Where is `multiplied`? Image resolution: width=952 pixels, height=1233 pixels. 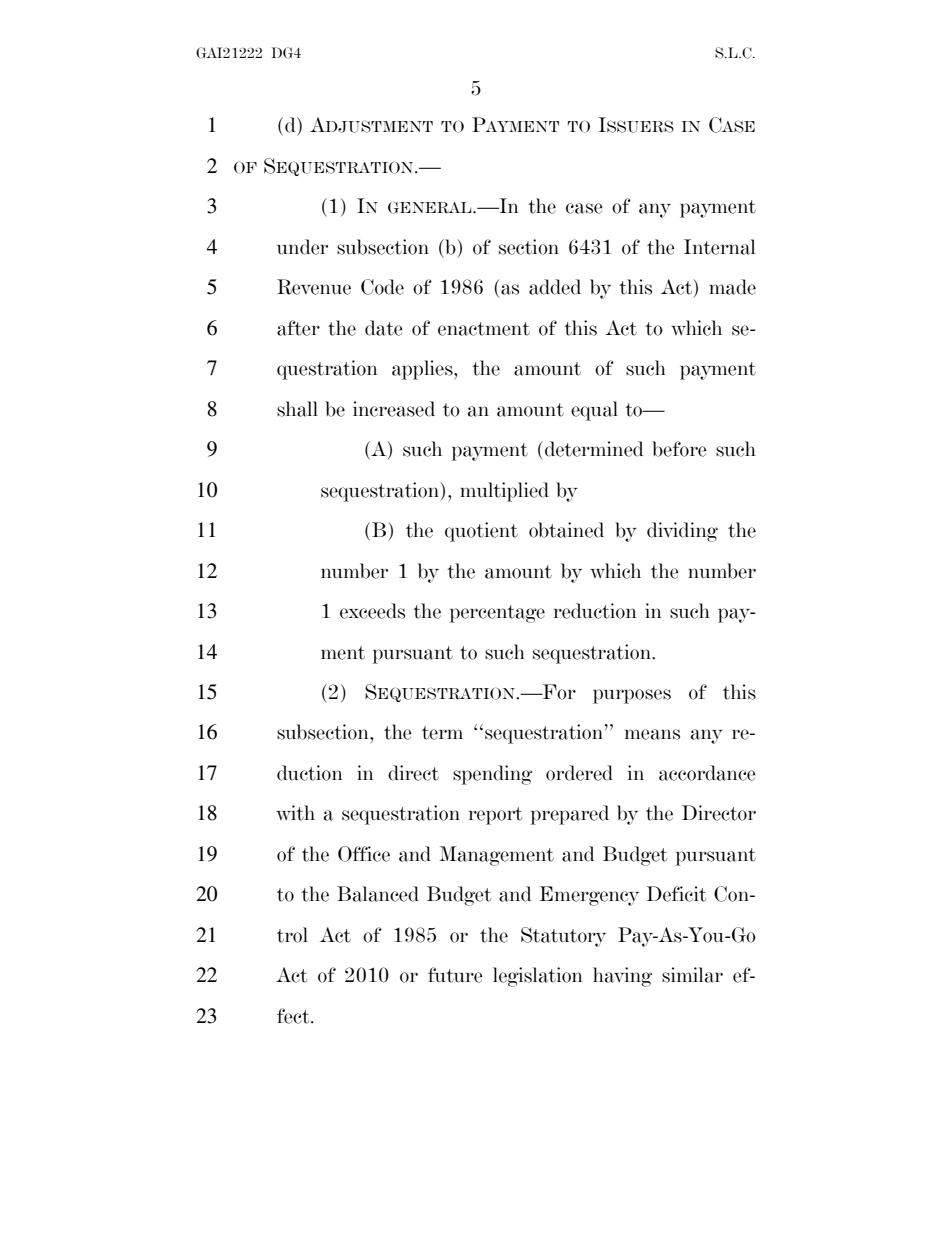 multiplied is located at coordinates (504, 492).
